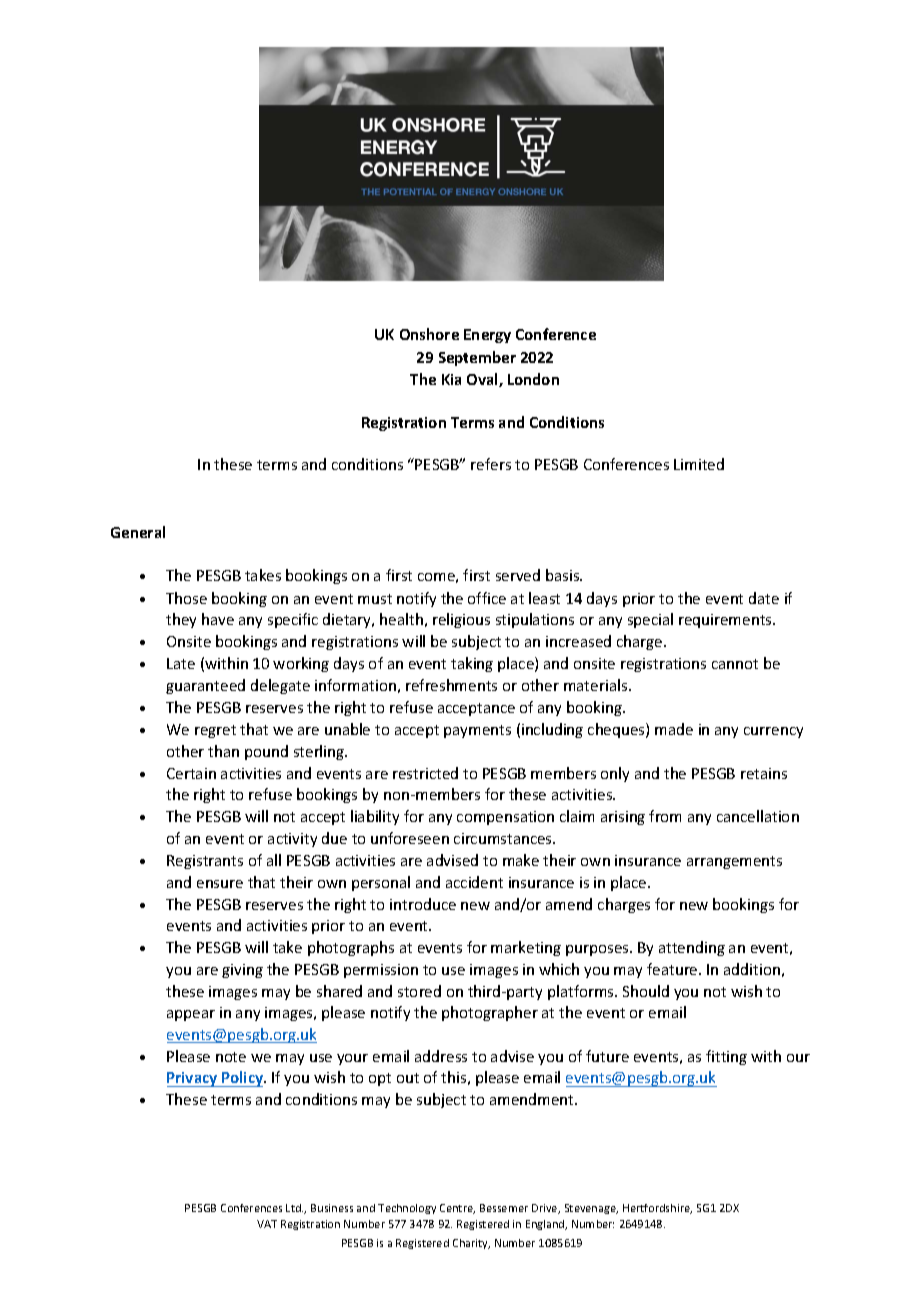 This screenshot has height=1308, width=924. I want to click on Hertfordshire, so click(657, 1209).
